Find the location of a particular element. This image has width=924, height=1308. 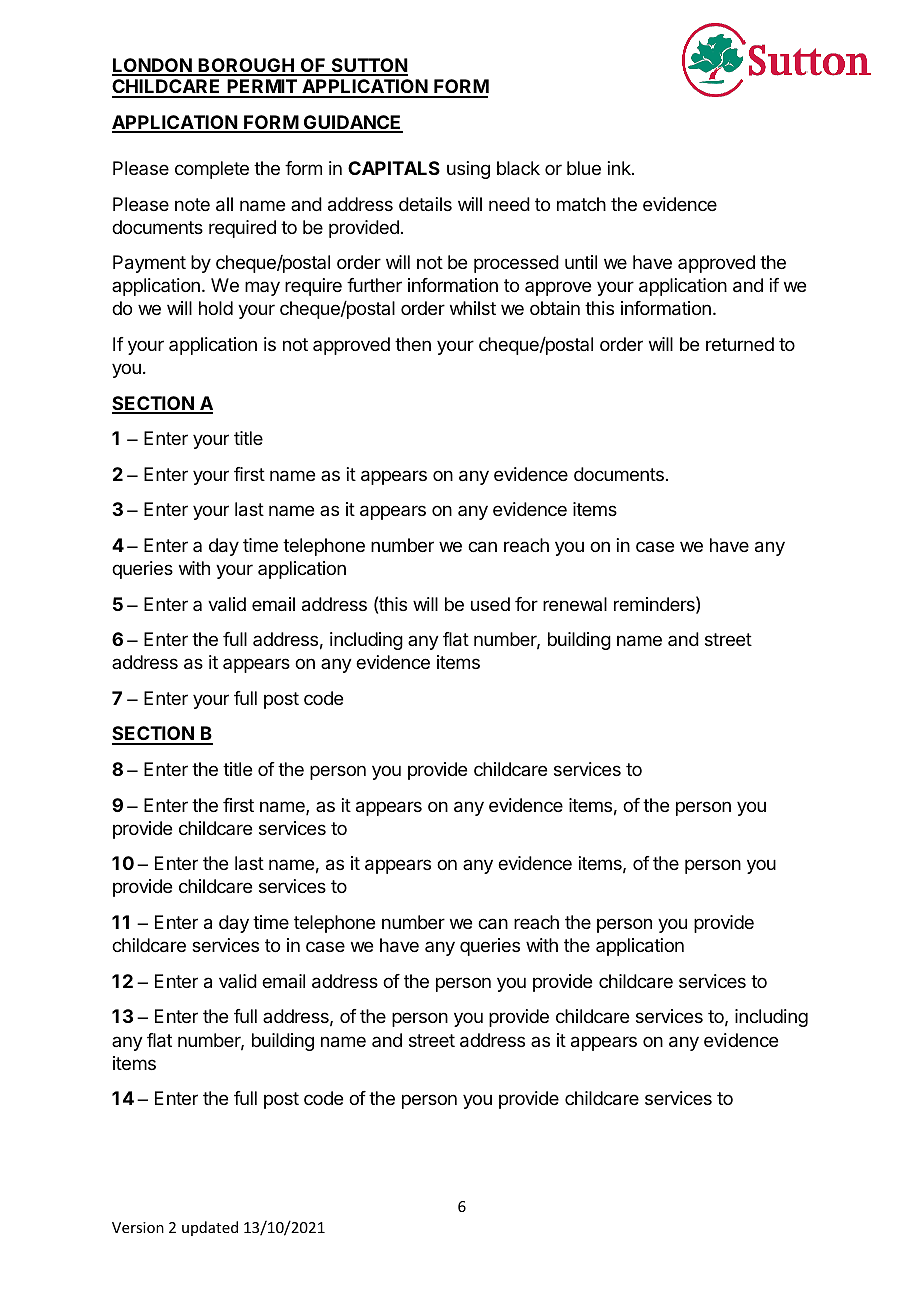

returned is located at coordinates (740, 344).
